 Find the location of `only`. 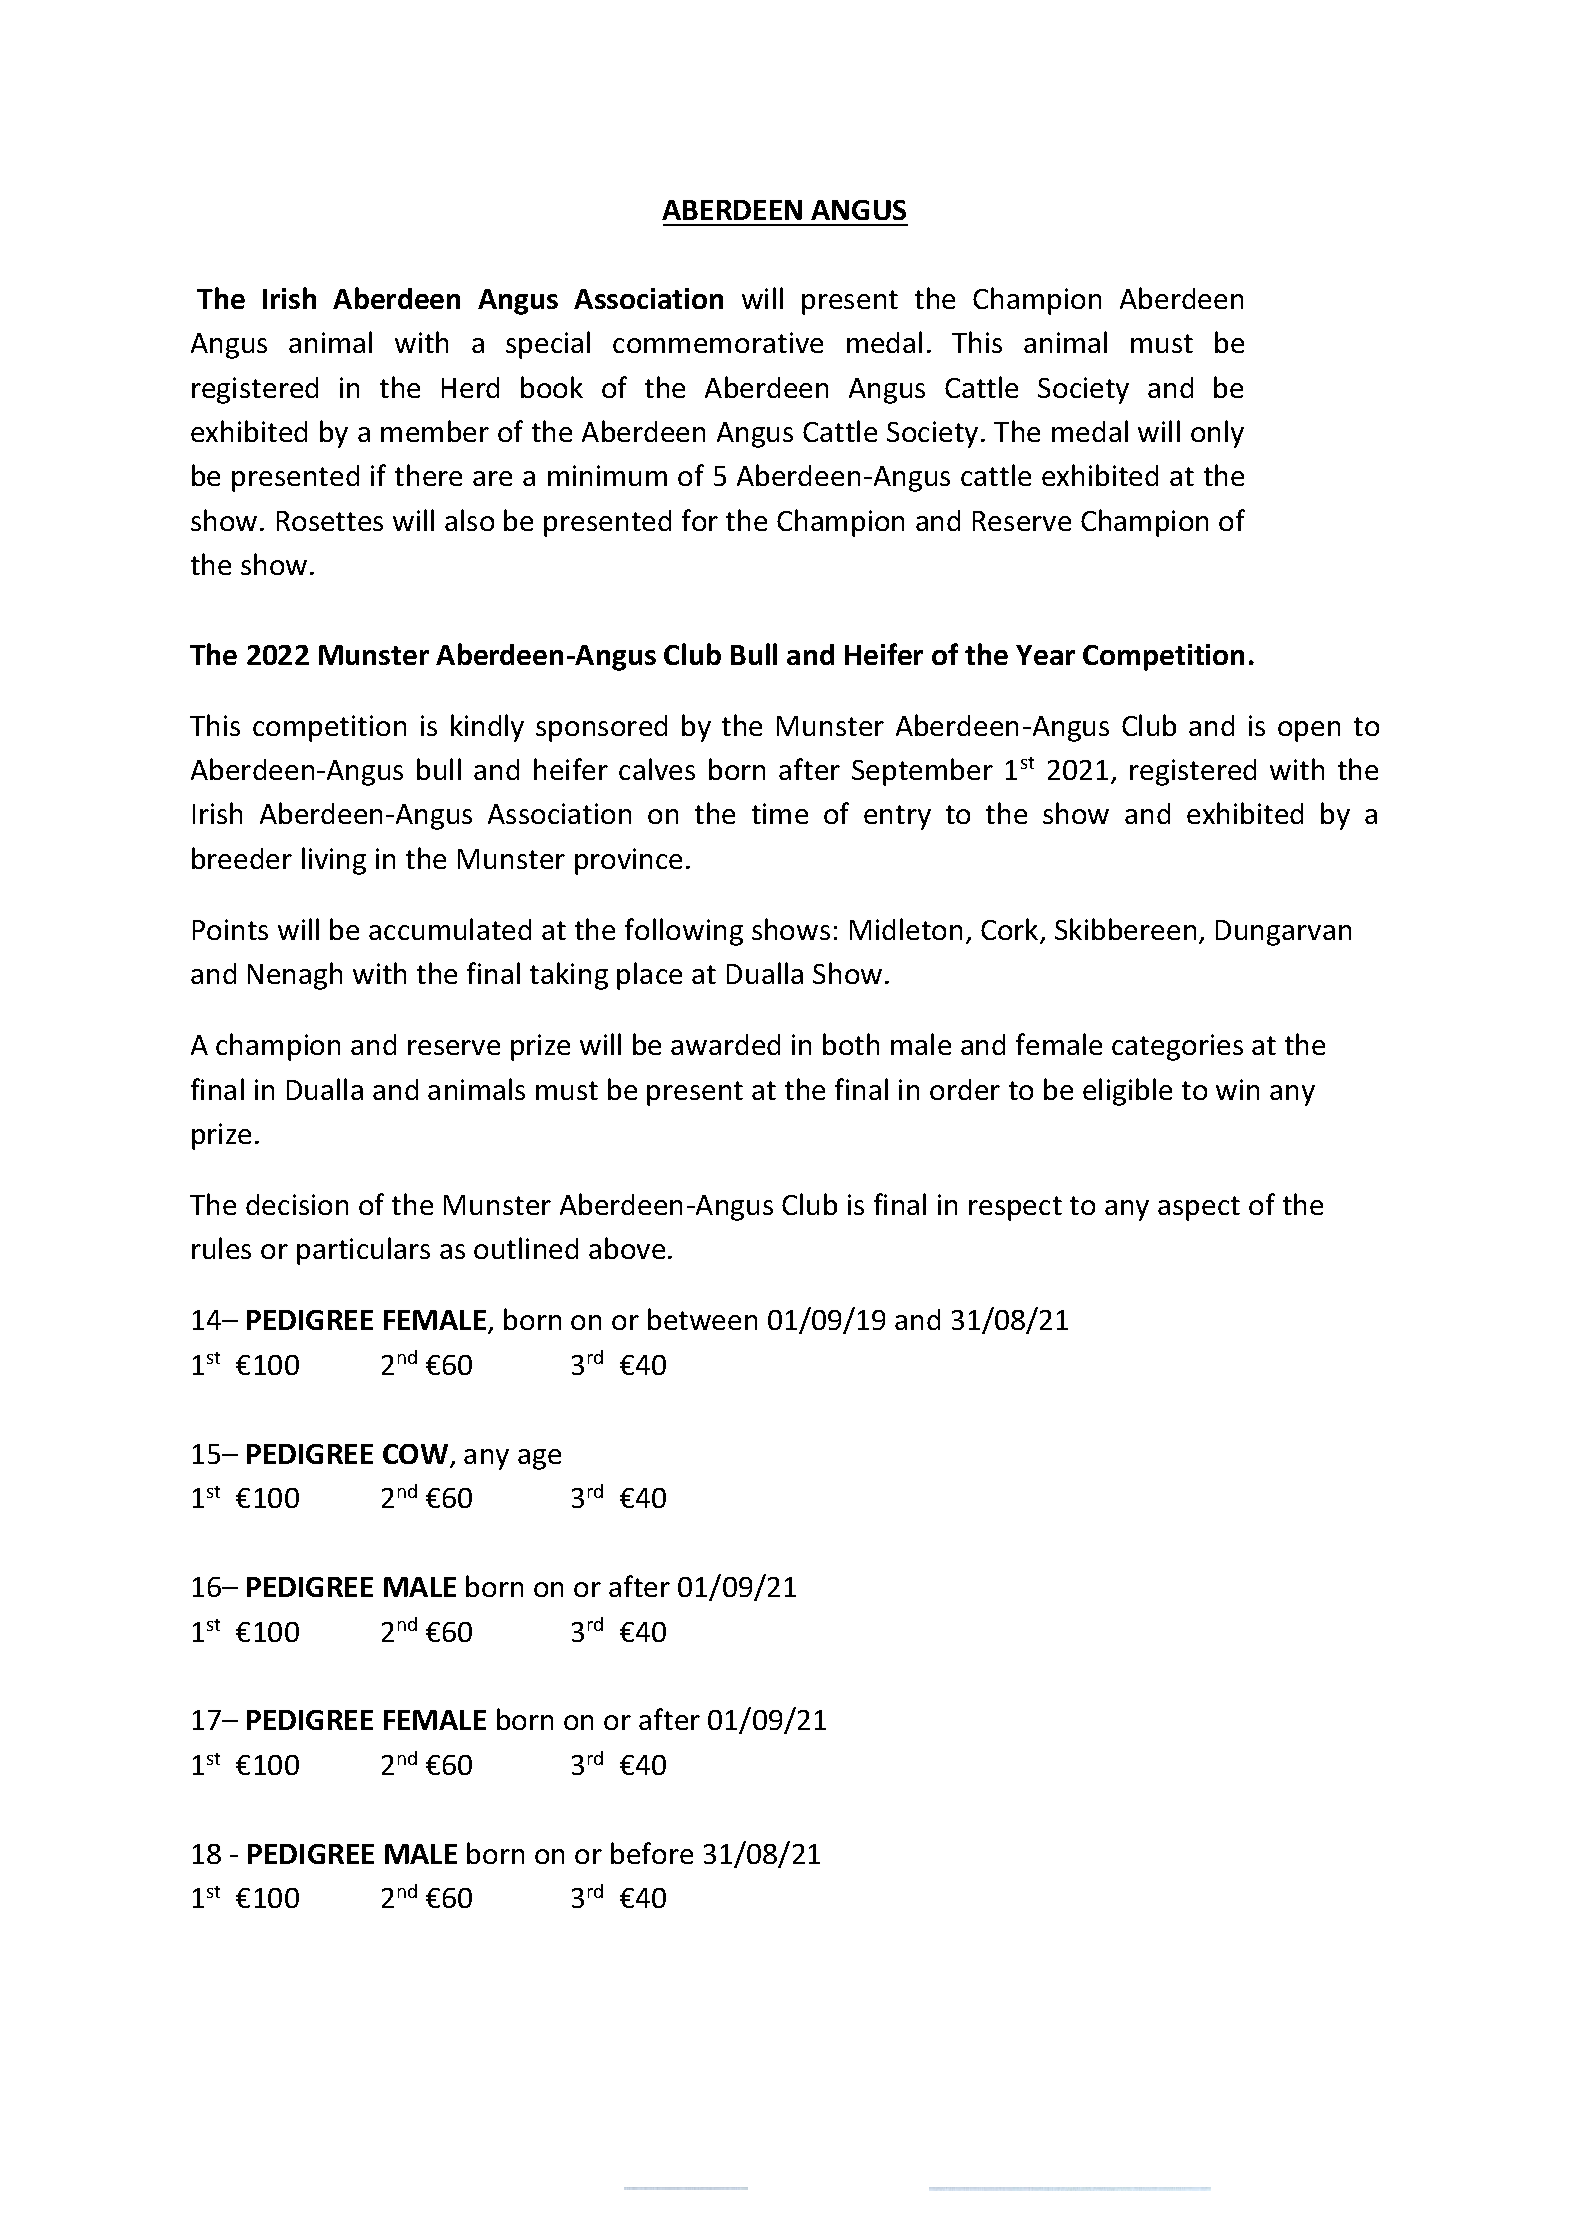

only is located at coordinates (1217, 434).
